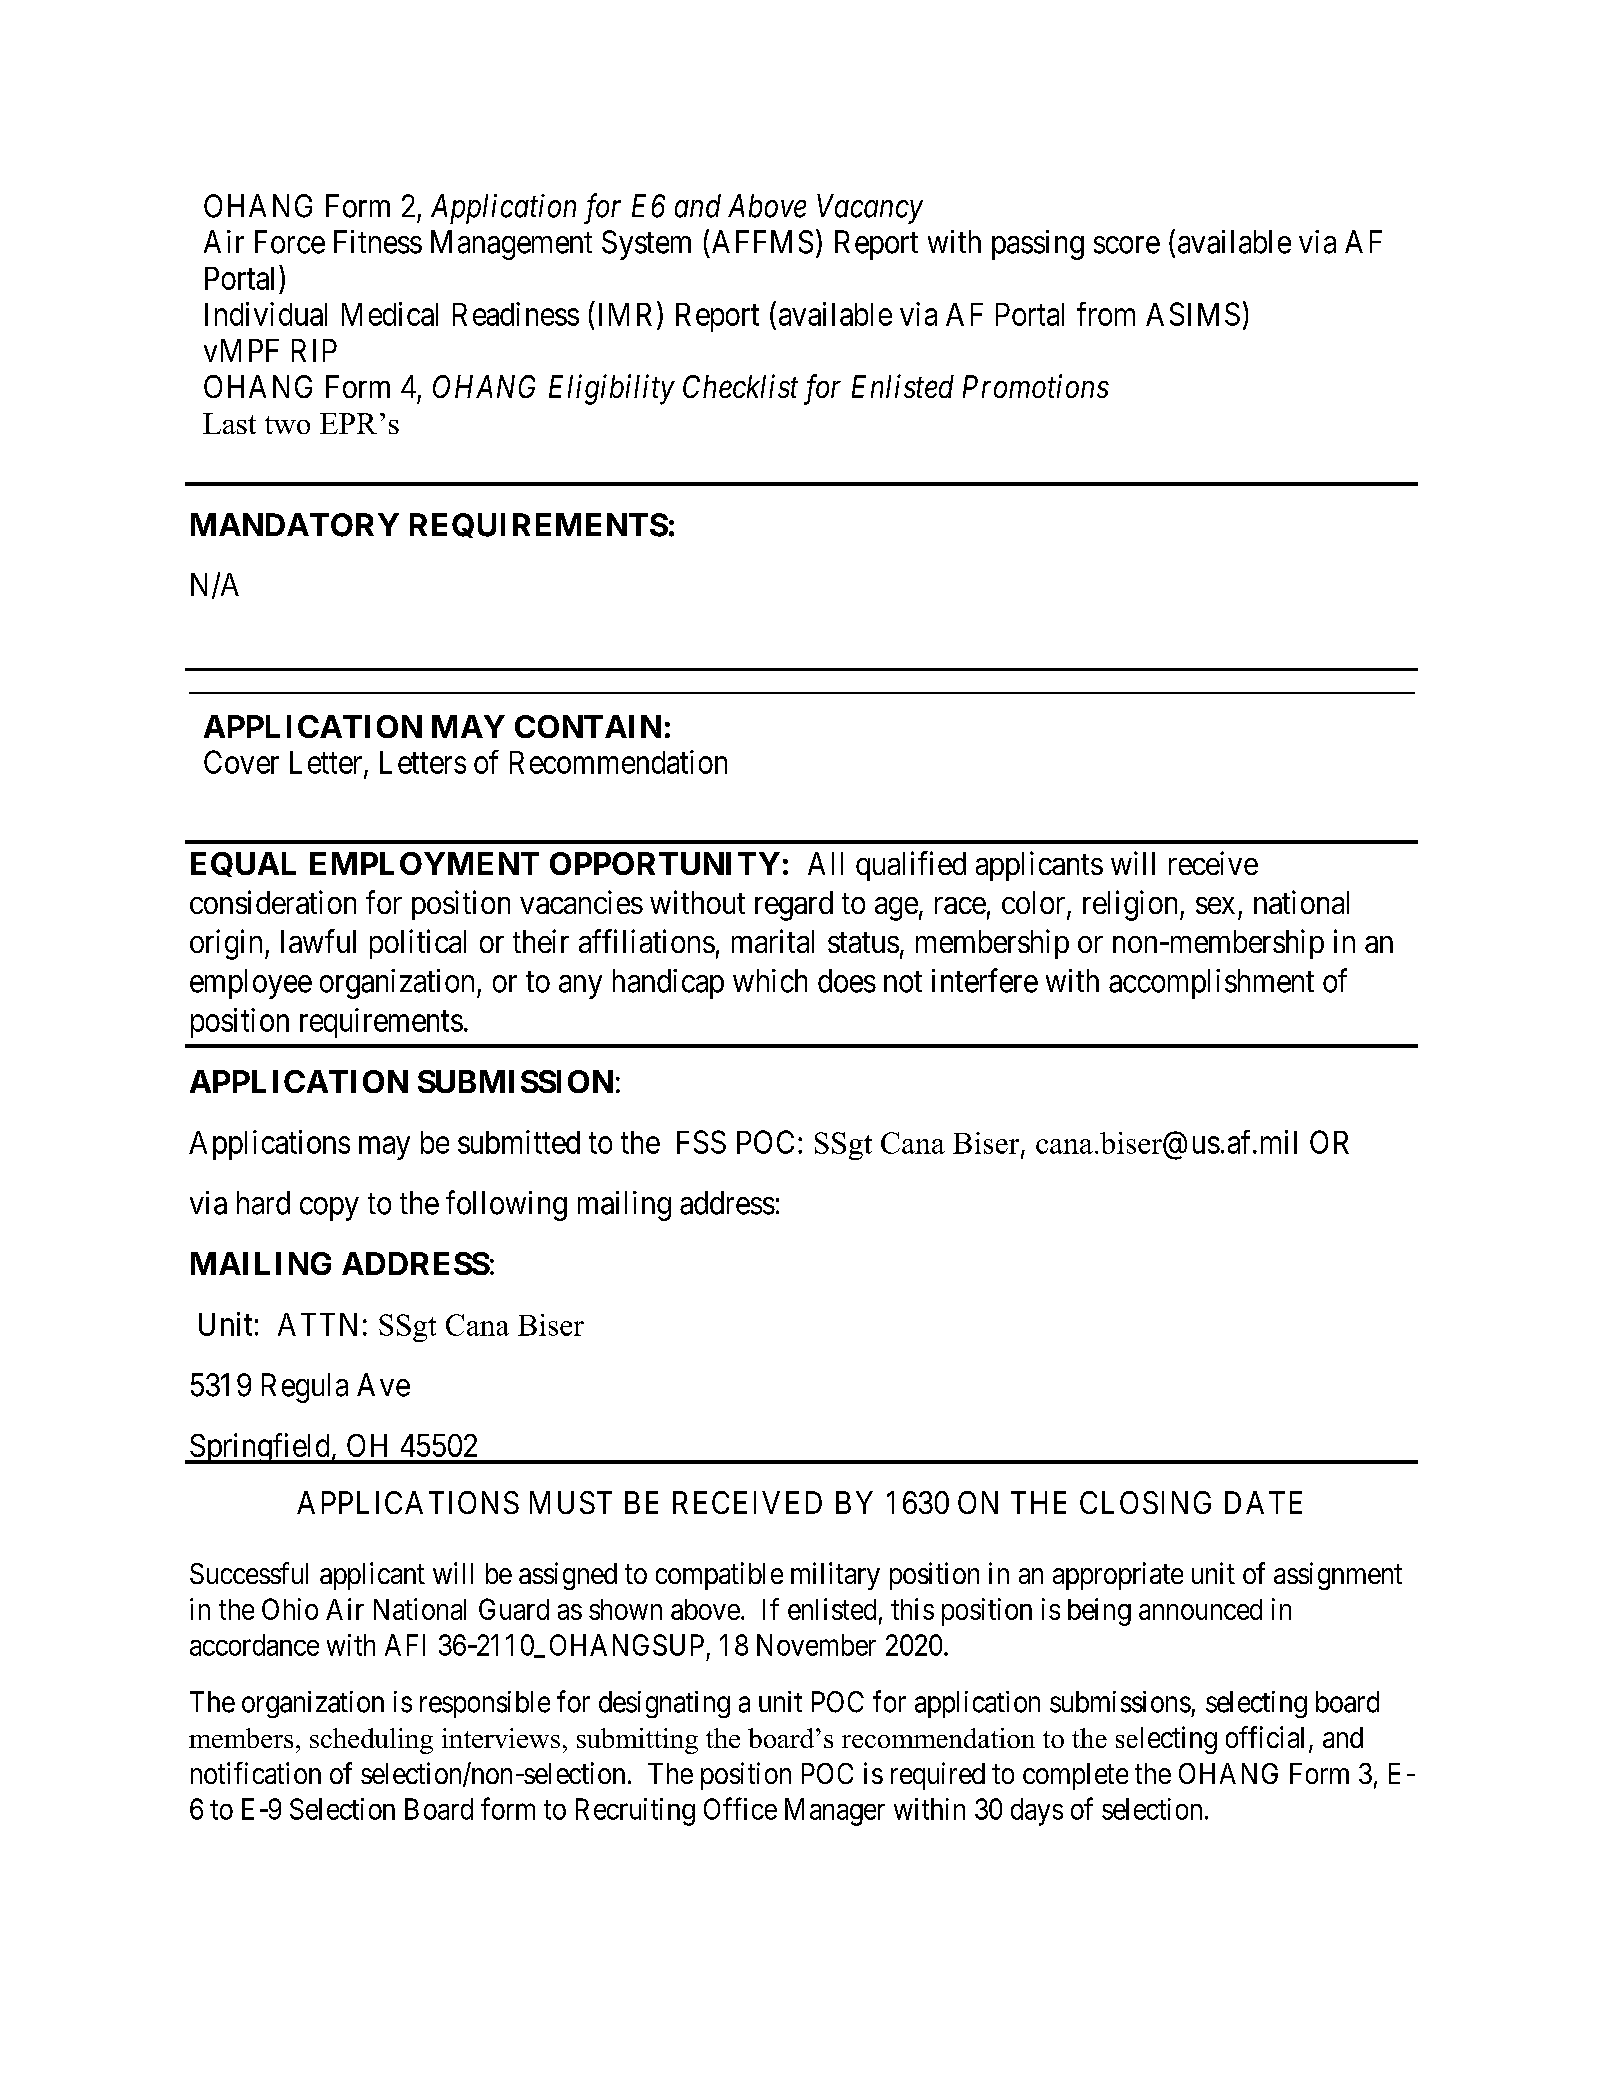 The height and width of the page is (2074, 1603). I want to click on score, so click(1127, 245).
